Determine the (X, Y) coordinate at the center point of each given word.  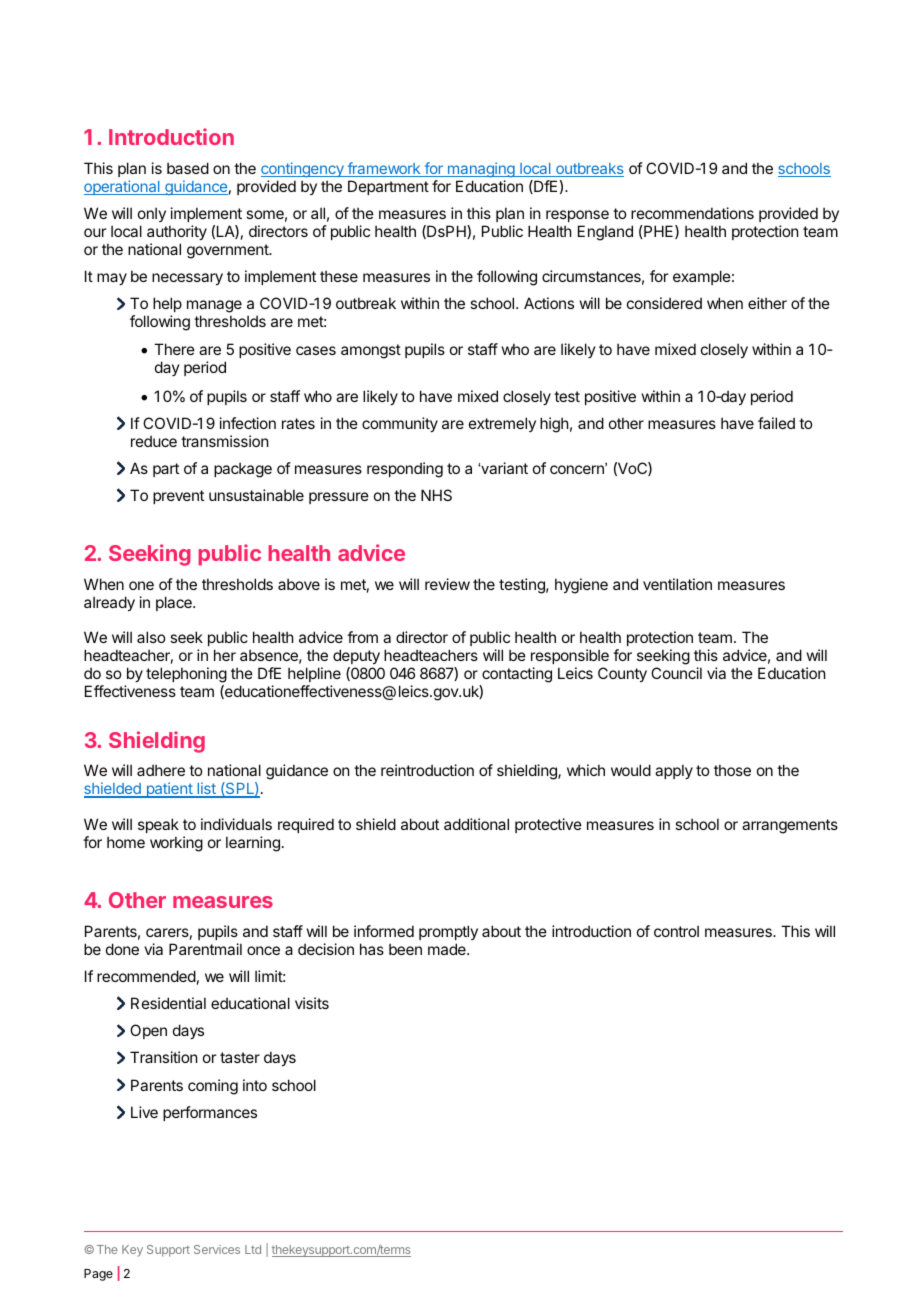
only (152, 214)
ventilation (677, 584)
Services (217, 1249)
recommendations (692, 213)
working (176, 844)
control (676, 931)
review (447, 584)
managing (481, 169)
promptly (448, 932)
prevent (178, 497)
